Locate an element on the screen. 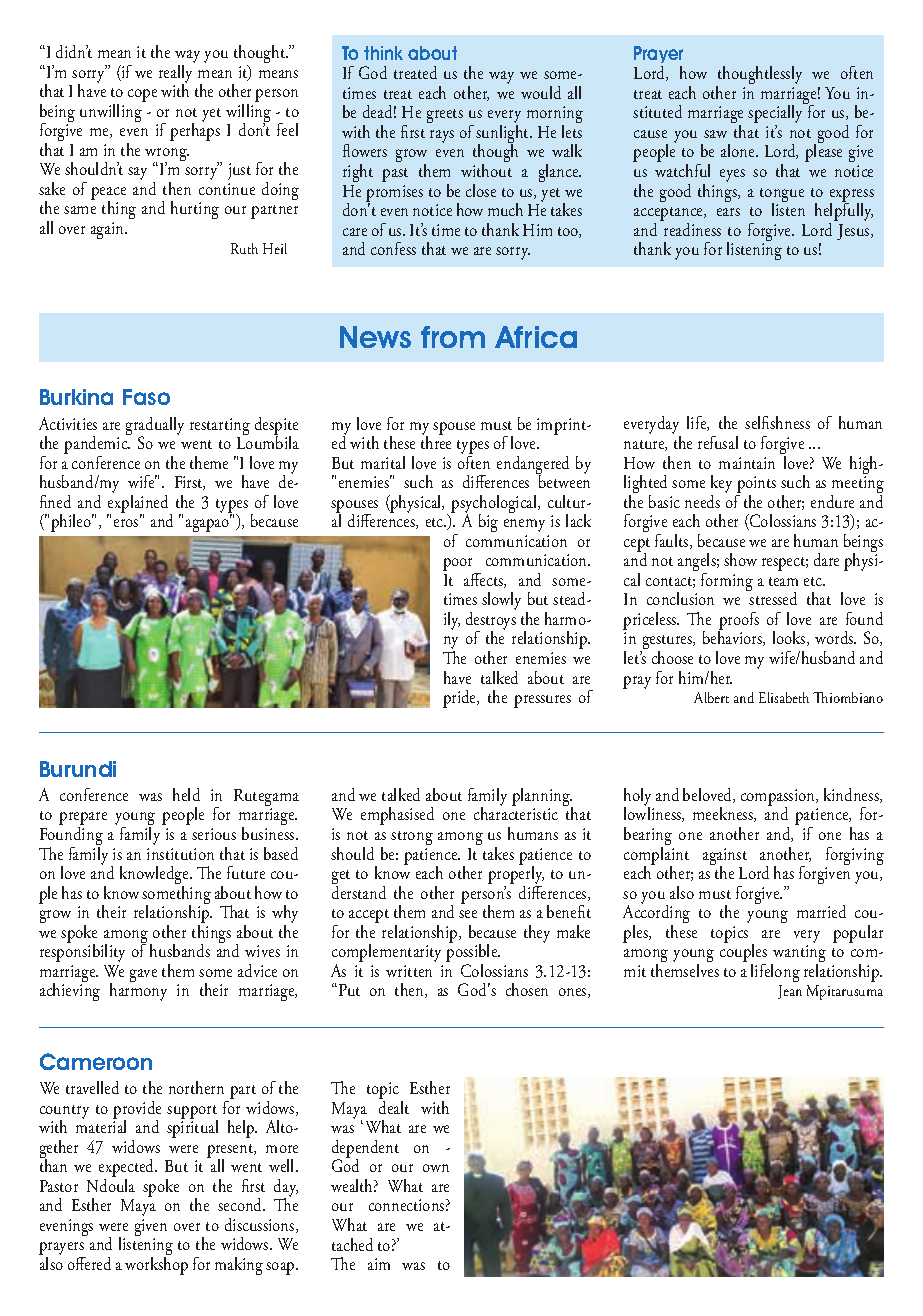 The width and height of the screenshot is (923, 1316). greets is located at coordinates (445, 116).
